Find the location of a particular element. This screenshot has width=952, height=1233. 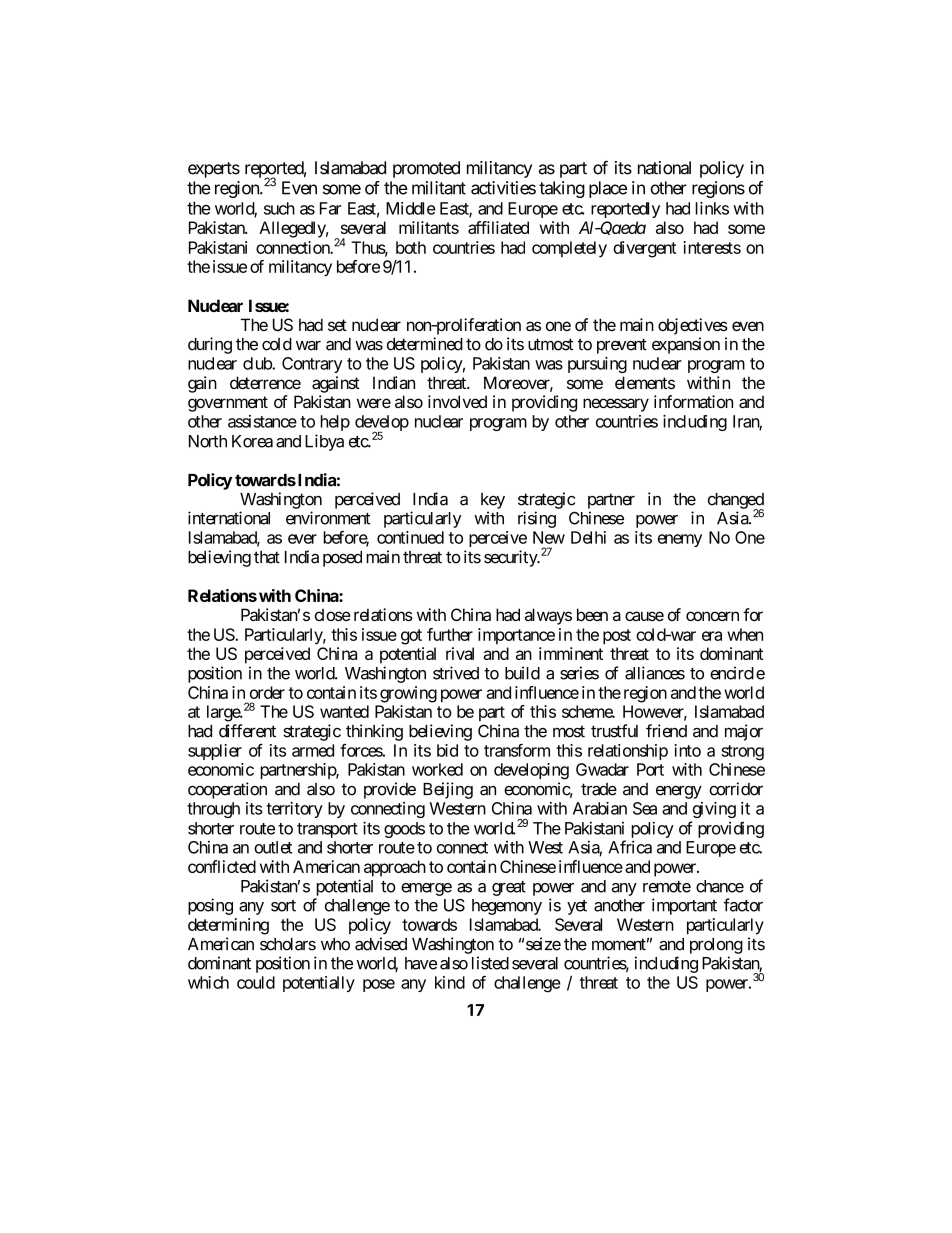

into is located at coordinates (687, 750).
